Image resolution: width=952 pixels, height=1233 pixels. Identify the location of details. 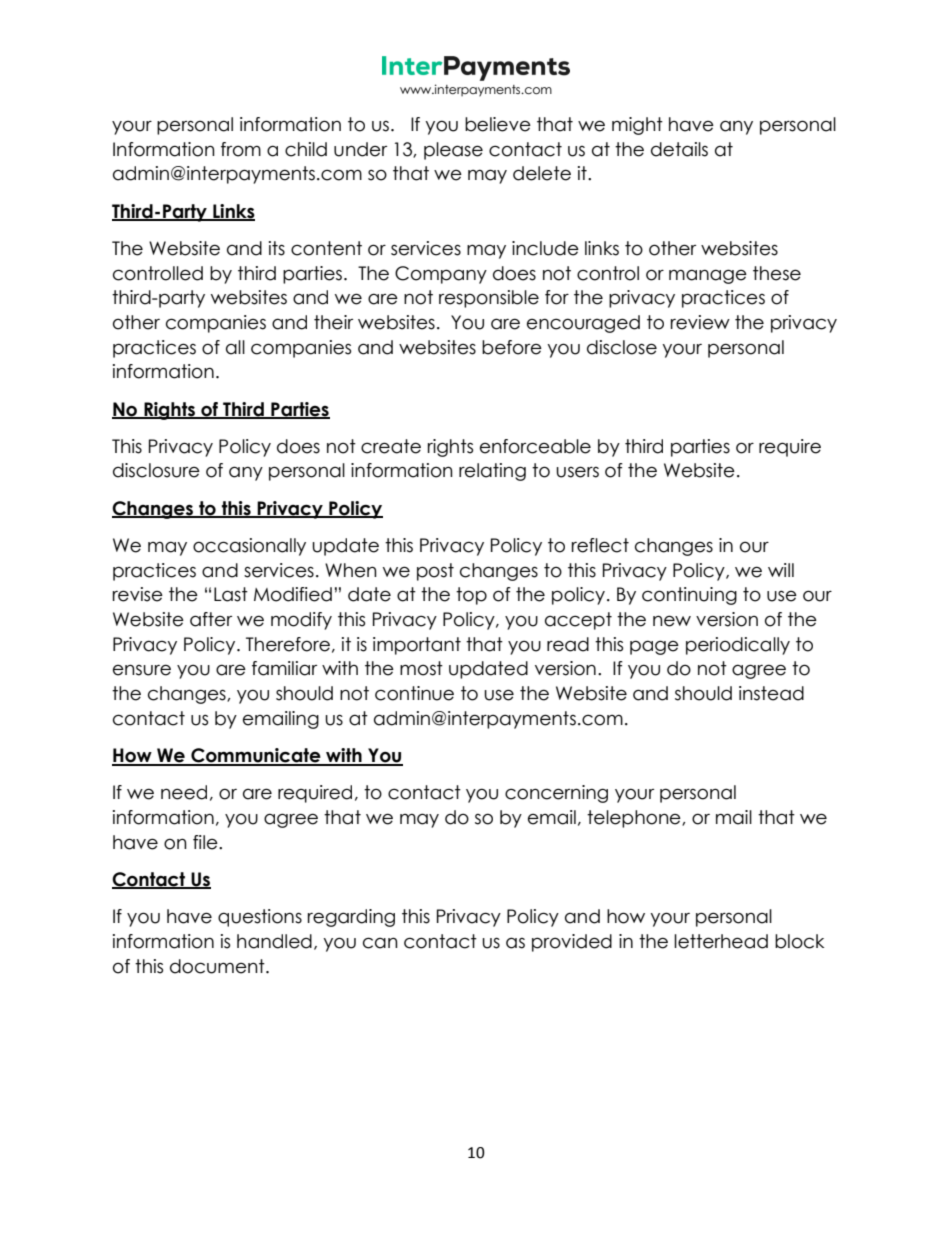
(679, 149).
